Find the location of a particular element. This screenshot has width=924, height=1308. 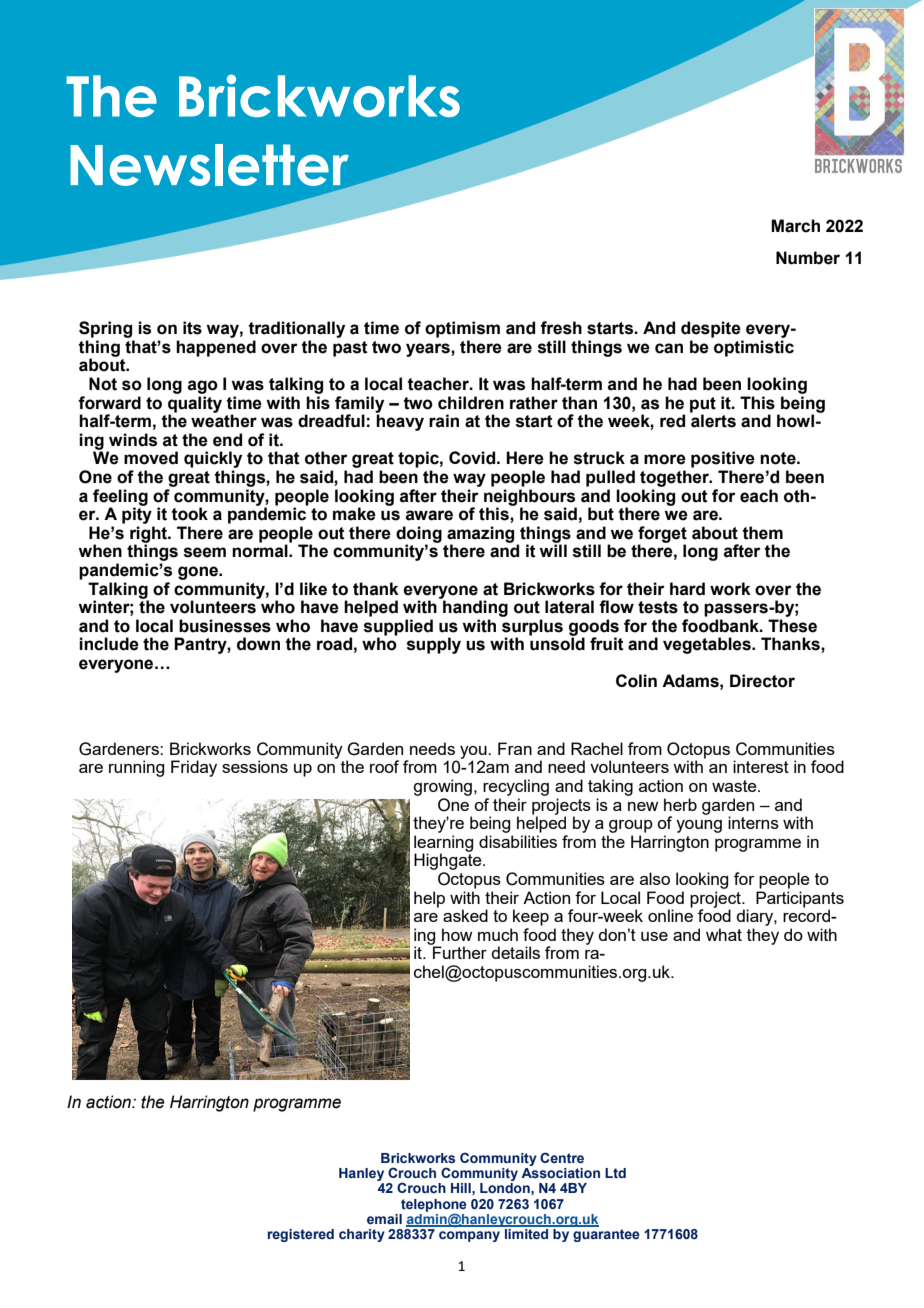

details is located at coordinates (515, 952).
